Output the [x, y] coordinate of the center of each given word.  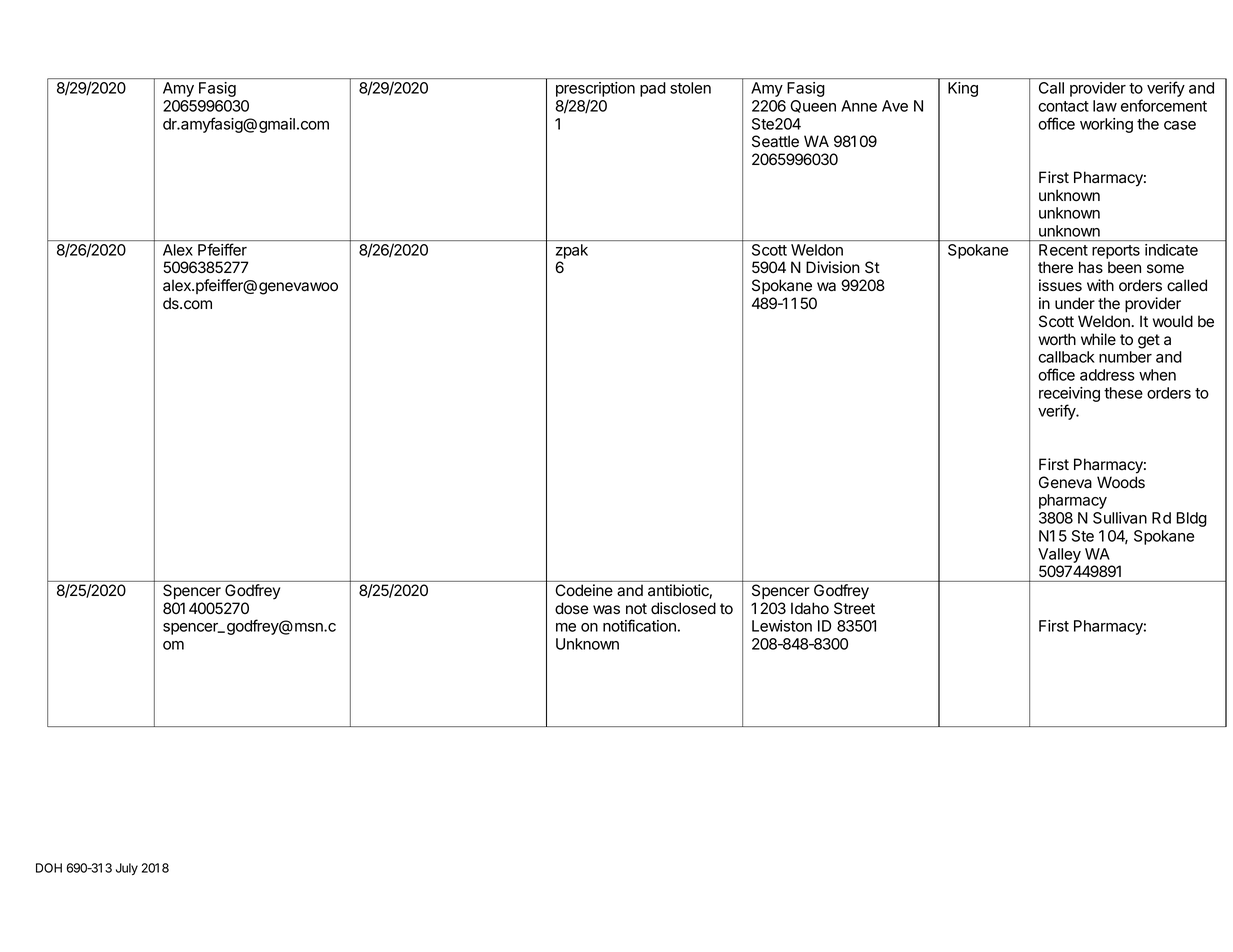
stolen [690, 88]
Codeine [584, 590]
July [127, 869]
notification [639, 625]
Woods [1121, 482]
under [1075, 303]
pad [652, 89]
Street [854, 608]
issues [1060, 285]
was [606, 610]
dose [571, 608]
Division [833, 267]
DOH [49, 868]
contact [1063, 106]
